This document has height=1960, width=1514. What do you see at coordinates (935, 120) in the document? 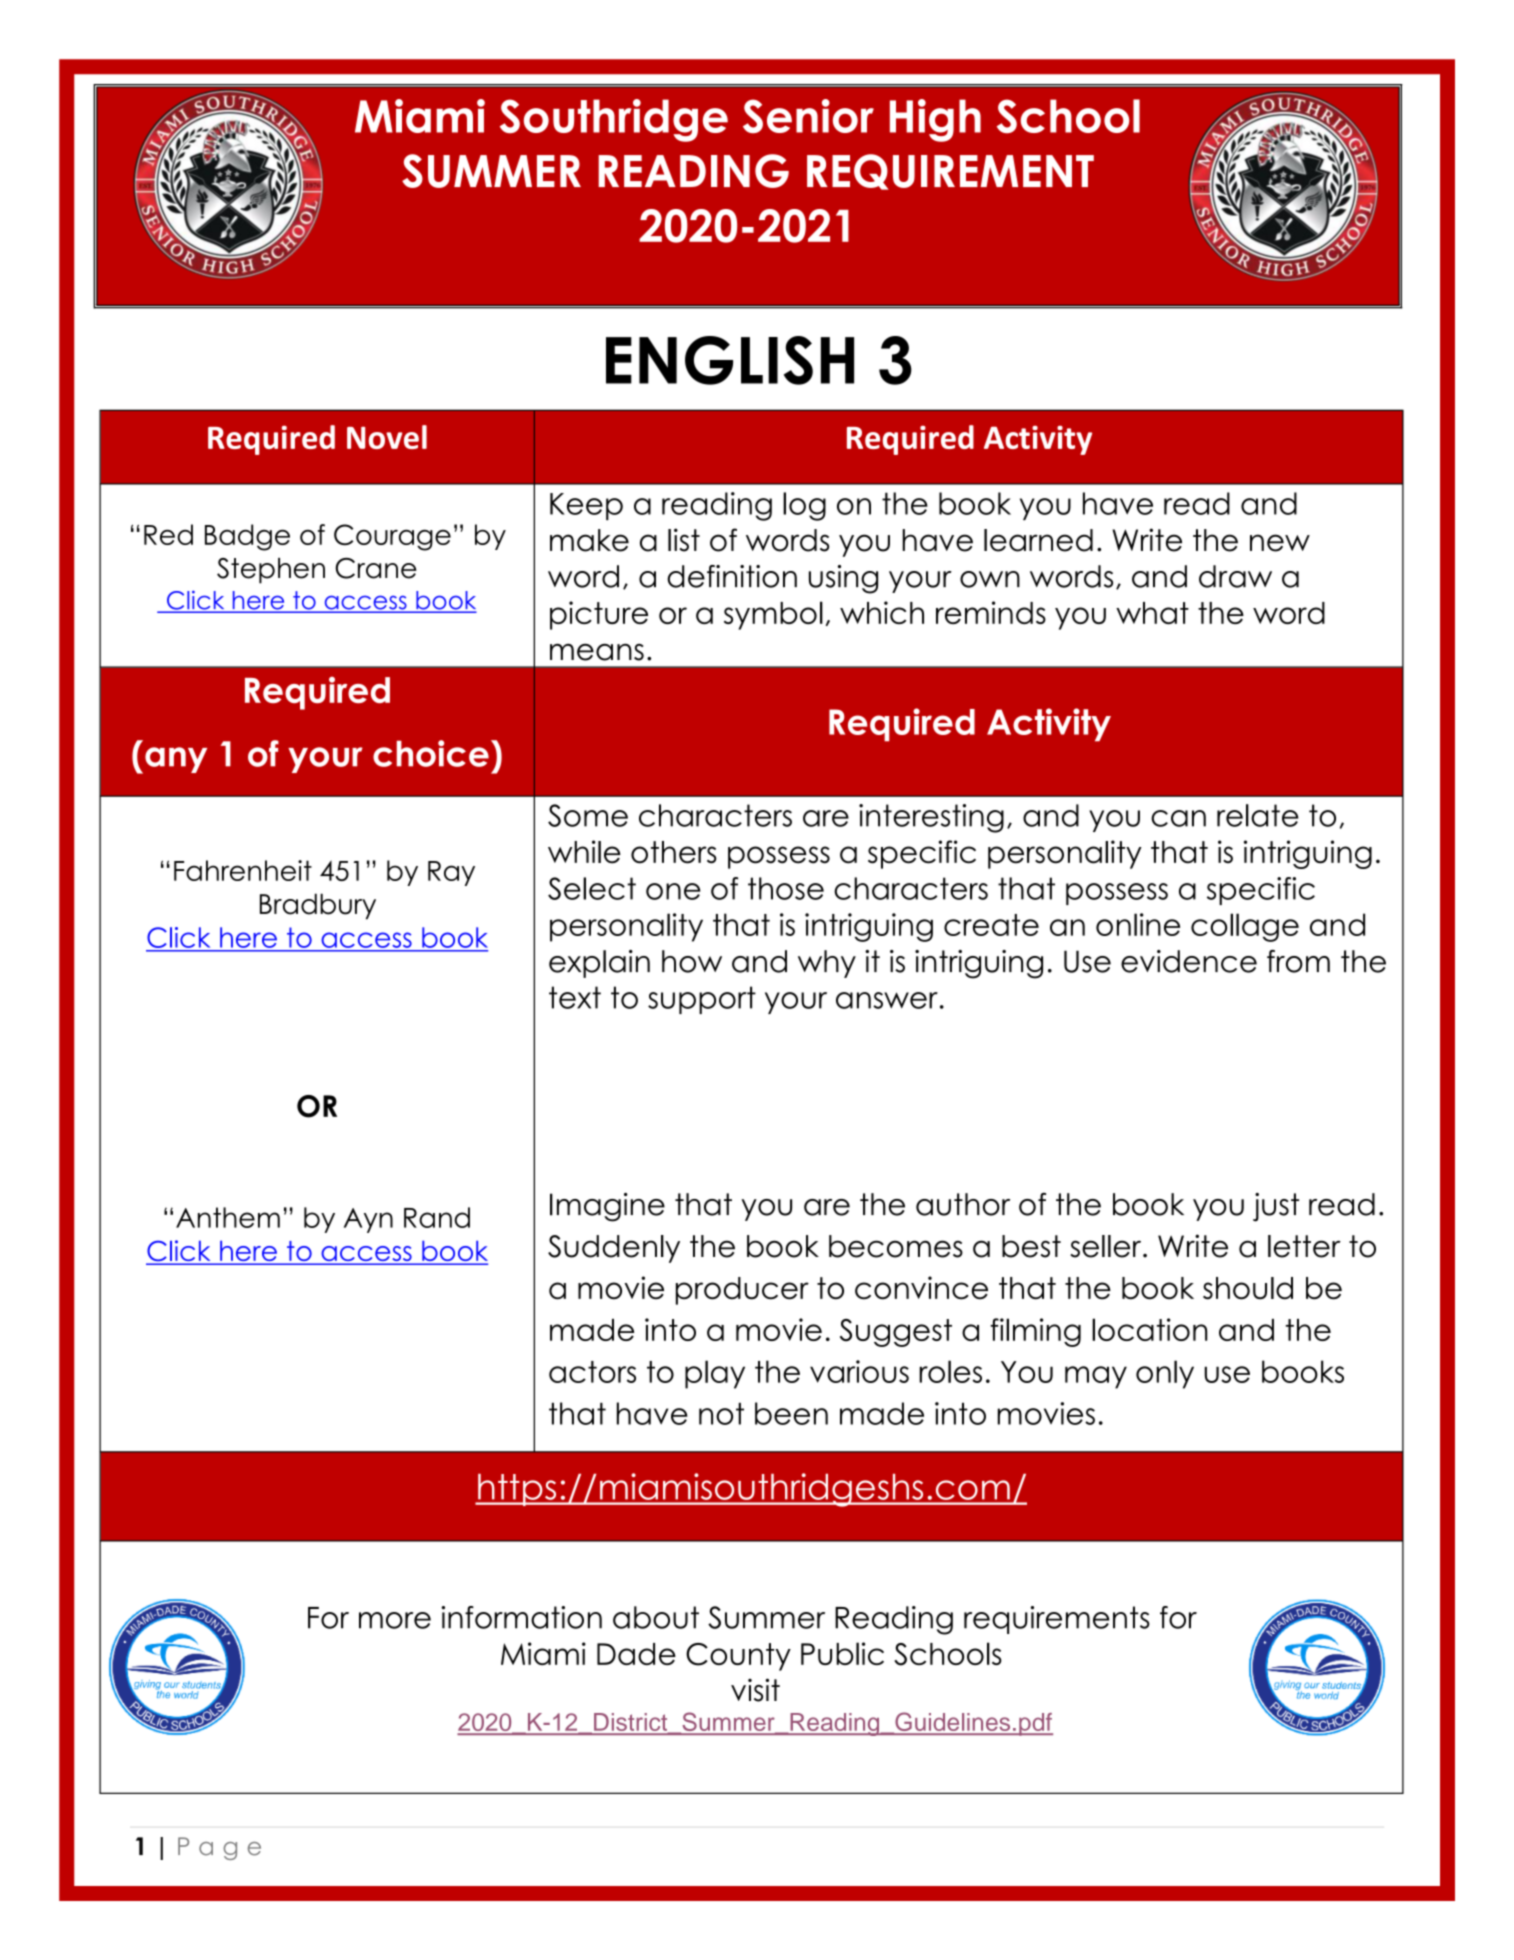
I see `High` at bounding box center [935, 120].
